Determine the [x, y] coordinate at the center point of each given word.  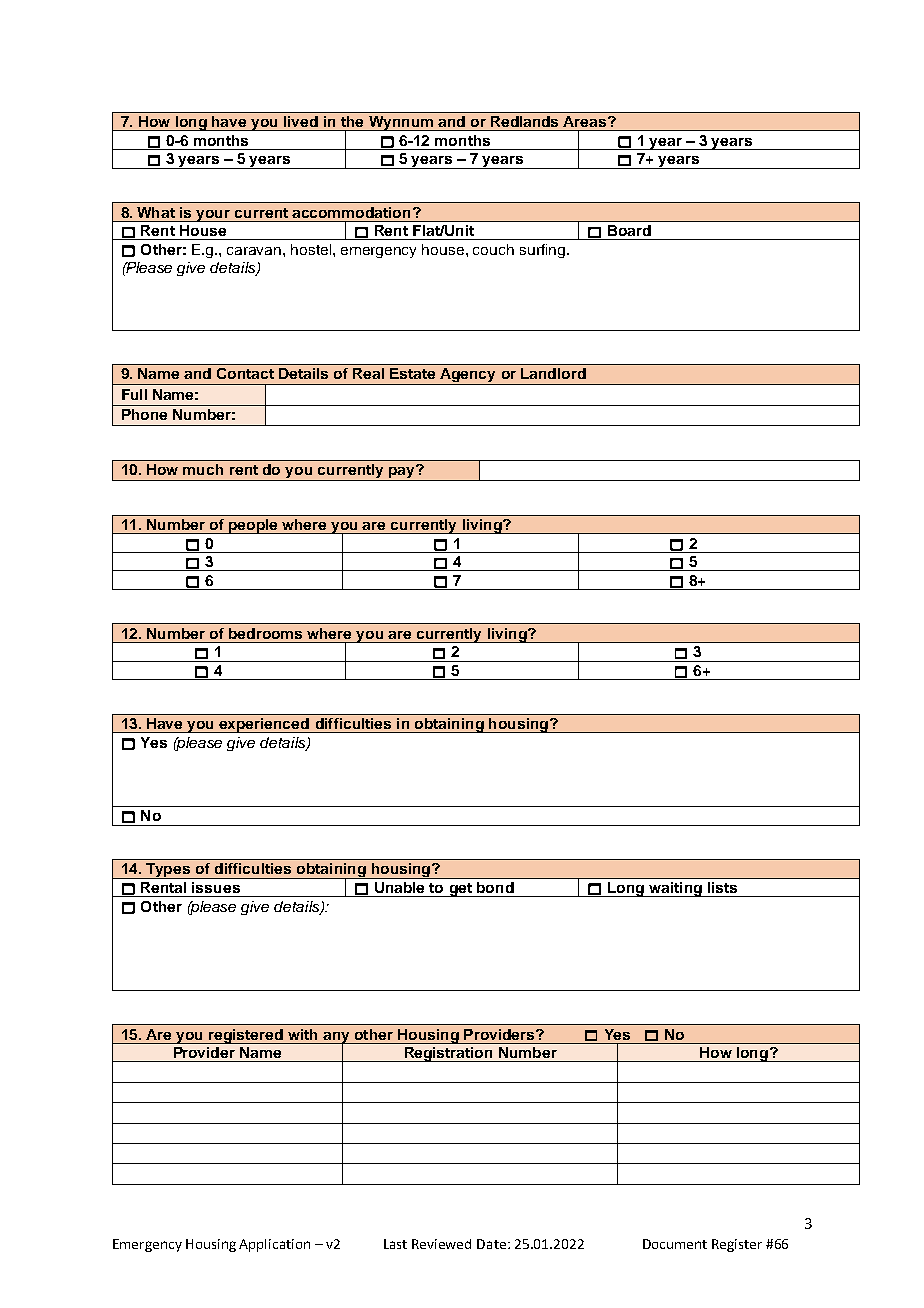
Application [274, 1245]
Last [395, 1244]
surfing [542, 251]
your [214, 216]
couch [493, 249]
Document [675, 1244]
